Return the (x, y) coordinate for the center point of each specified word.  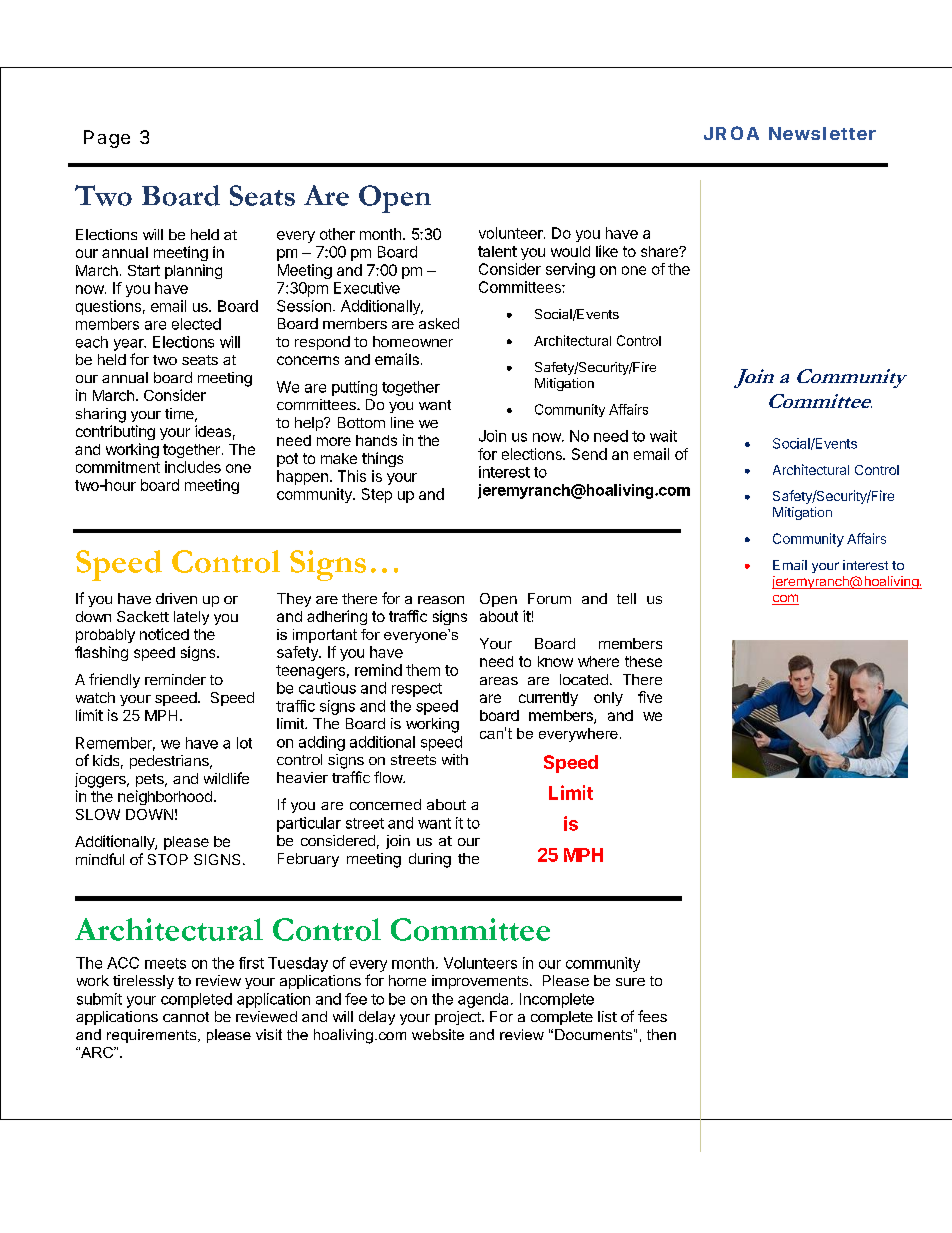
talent (497, 251)
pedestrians (170, 762)
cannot (186, 1017)
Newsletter (822, 133)
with (455, 759)
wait (663, 436)
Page (107, 139)
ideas (213, 431)
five (650, 697)
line (402, 422)
